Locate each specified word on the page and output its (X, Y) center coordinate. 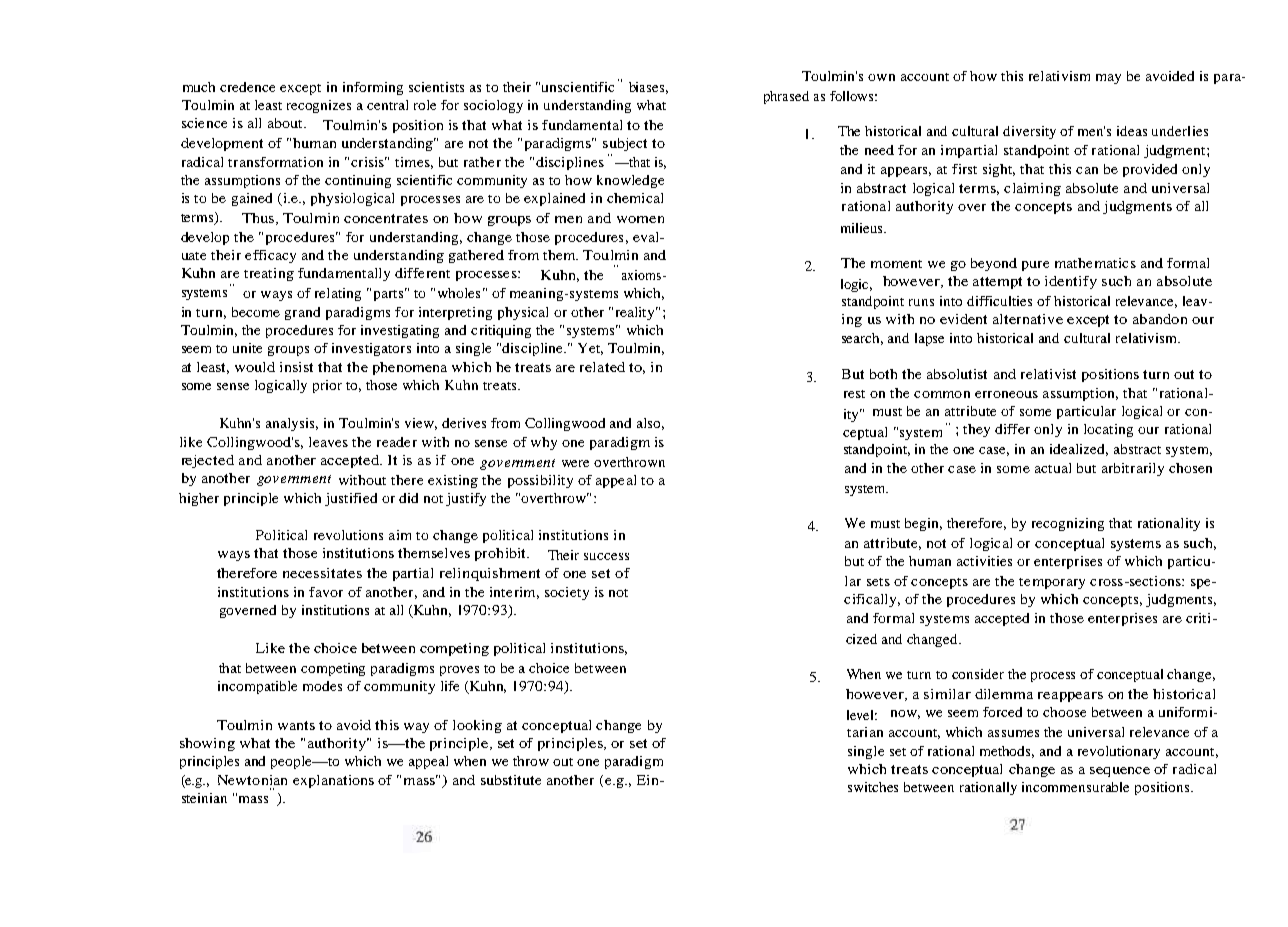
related (602, 367)
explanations (333, 781)
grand (302, 313)
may (1108, 79)
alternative (1028, 319)
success (606, 556)
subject (625, 144)
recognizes (319, 106)
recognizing (1068, 524)
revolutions (348, 535)
